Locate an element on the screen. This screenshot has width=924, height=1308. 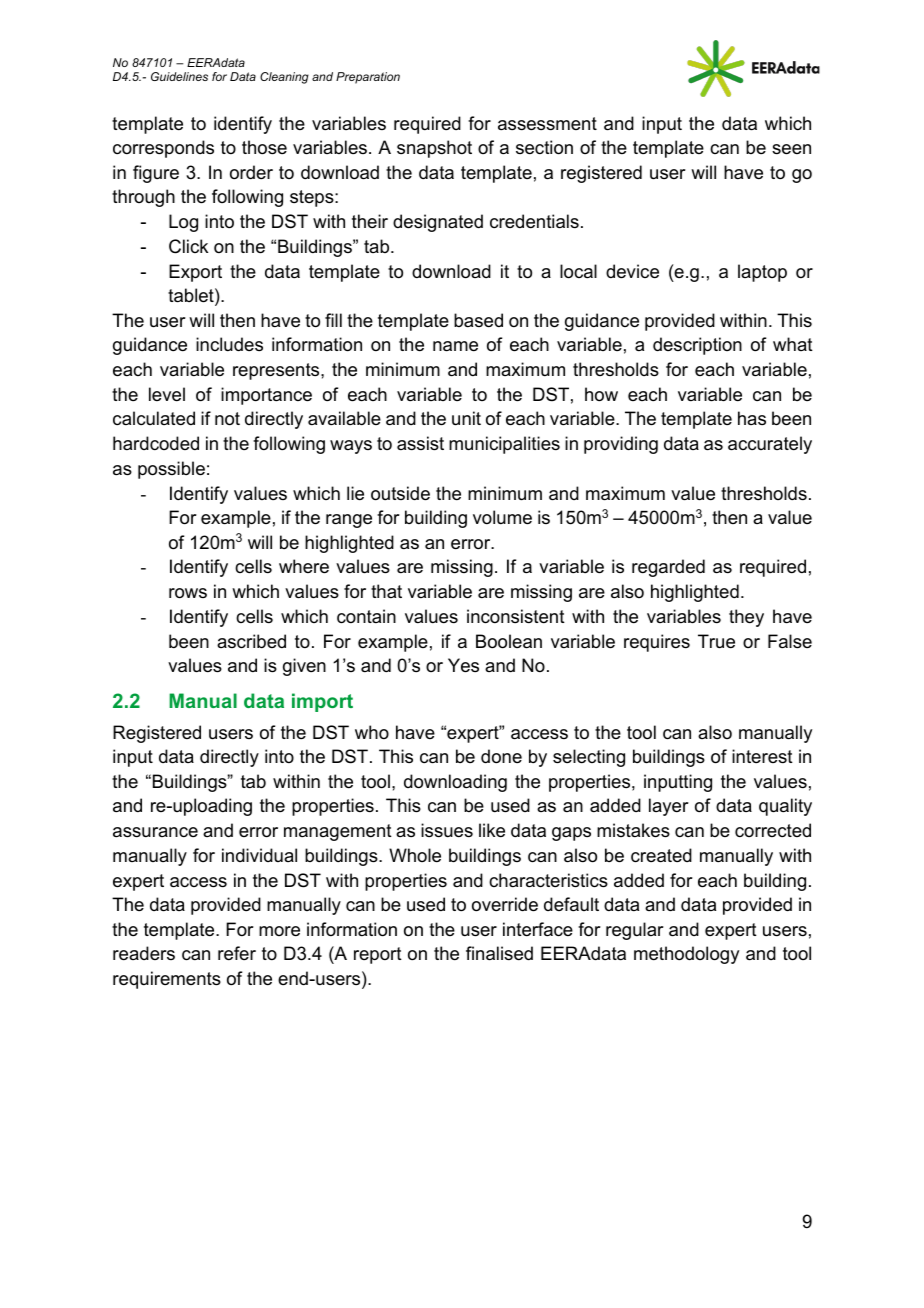
possible is located at coordinates (171, 470).
